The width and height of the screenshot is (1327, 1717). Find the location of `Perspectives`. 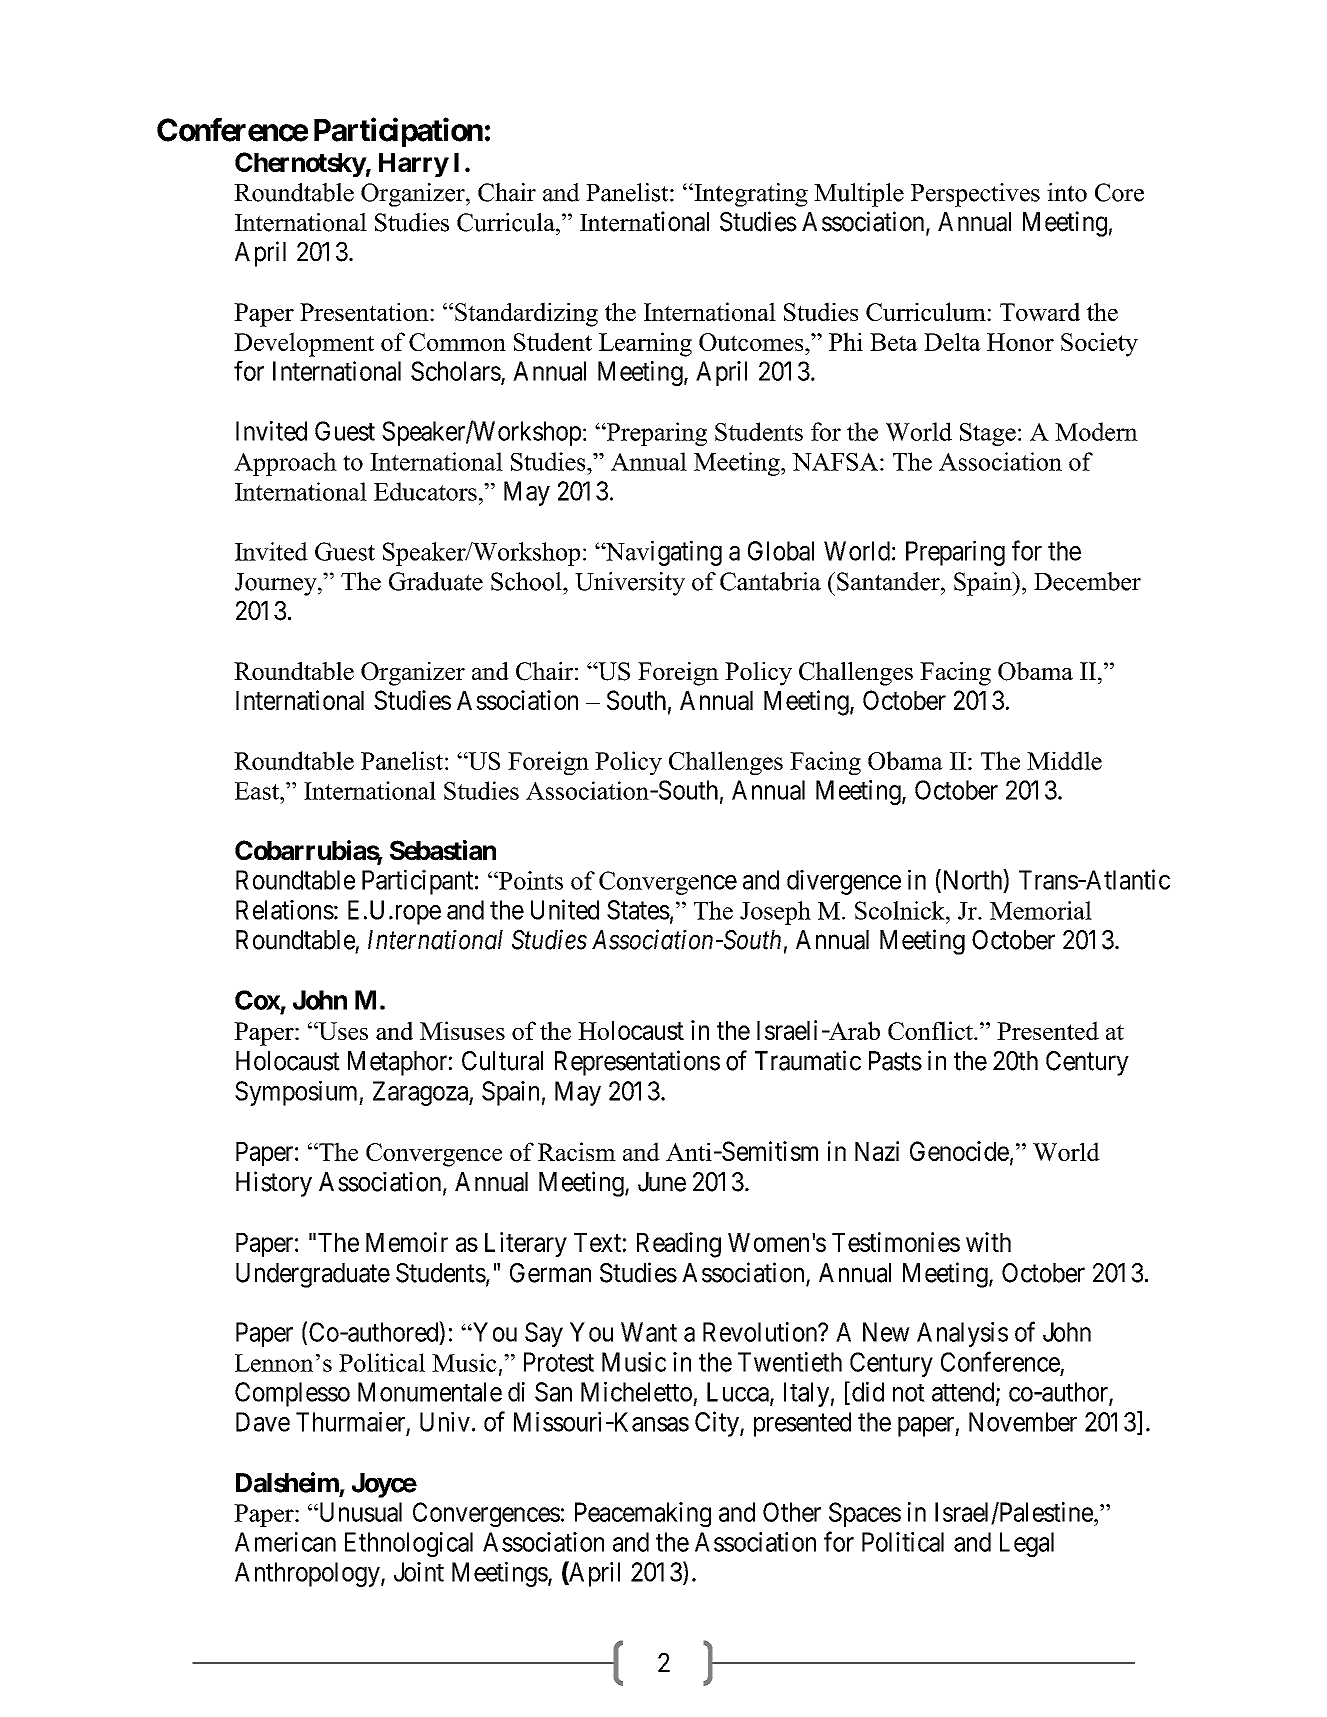

Perspectives is located at coordinates (975, 195).
